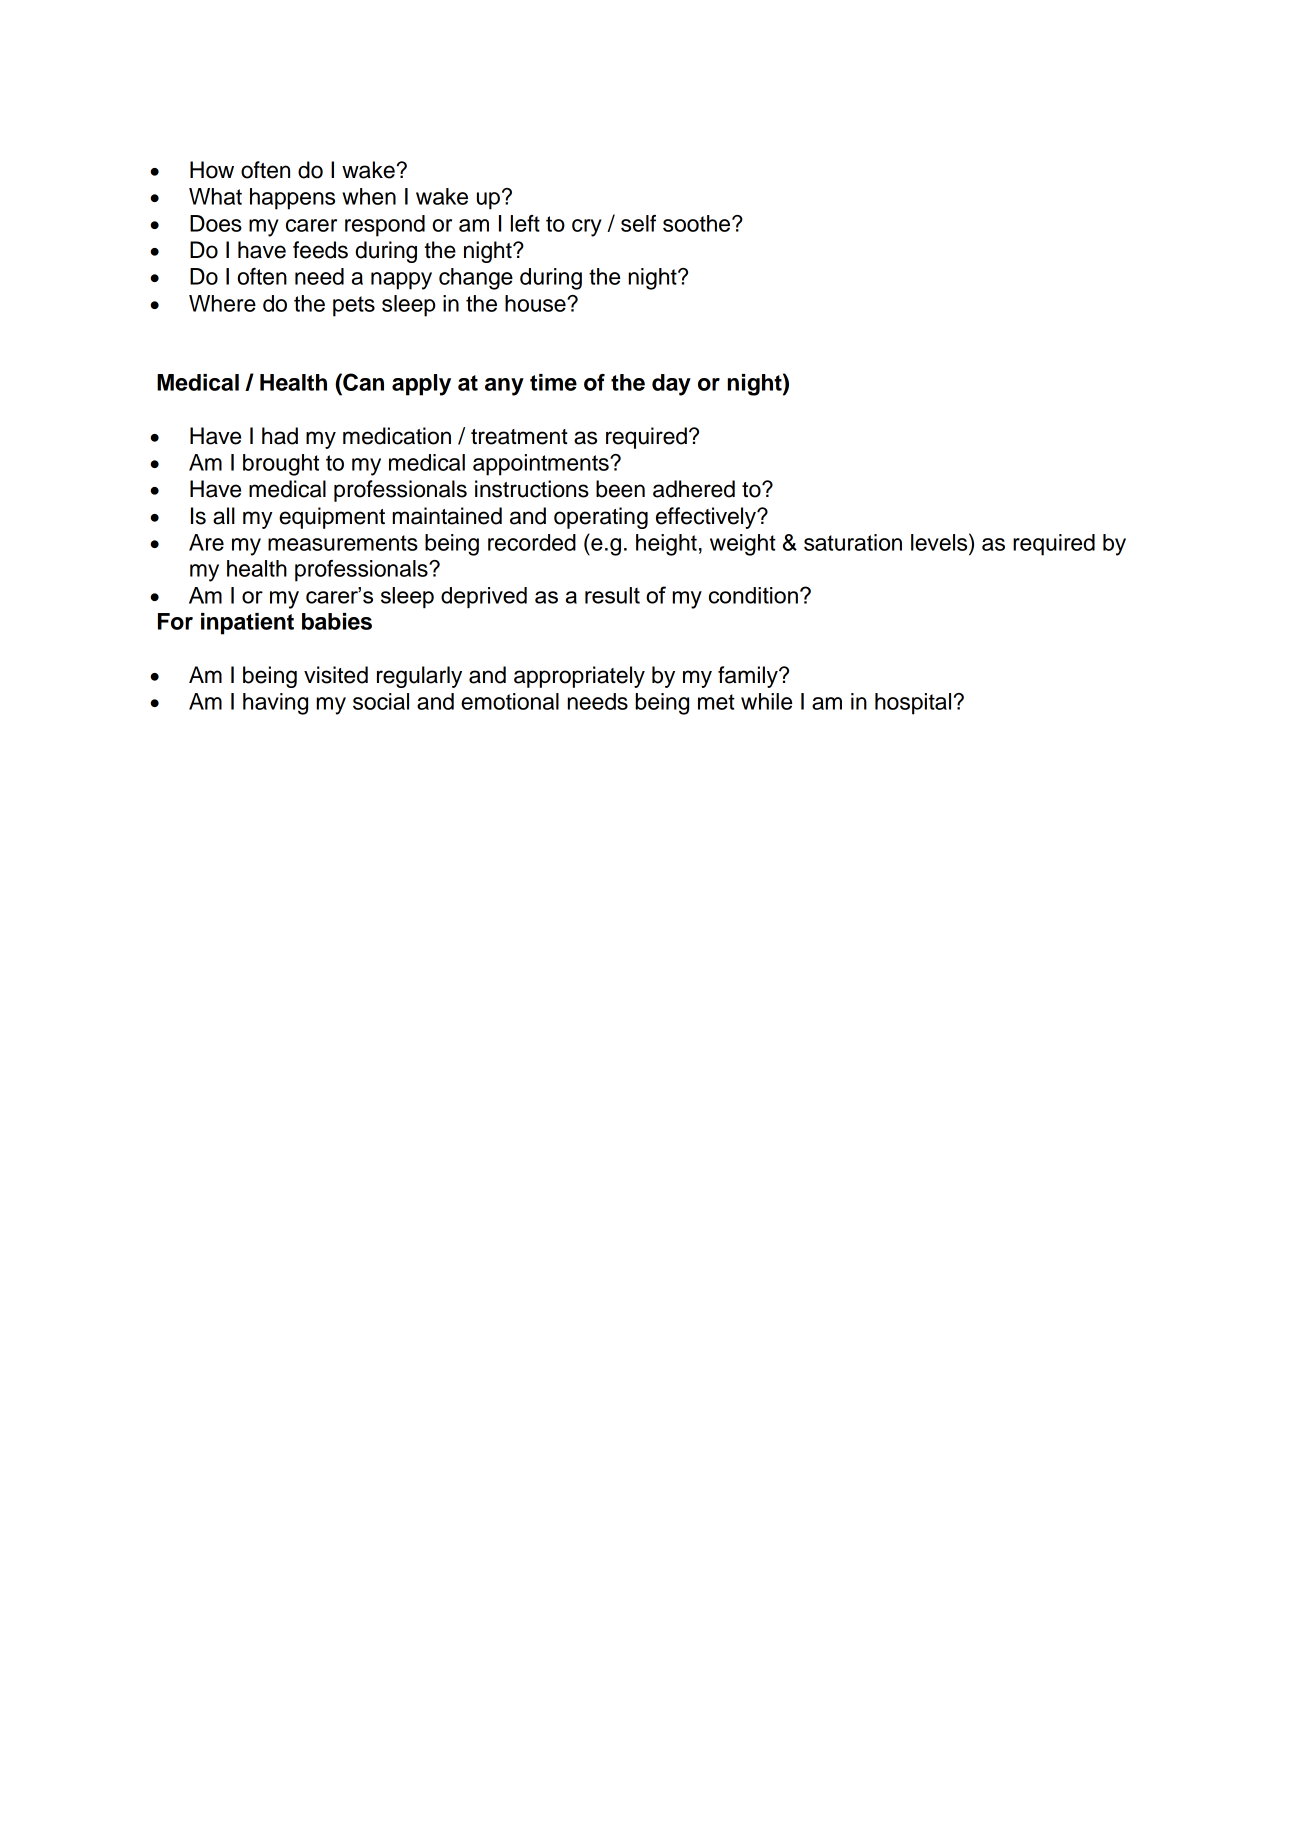 This screenshot has height=1827, width=1292. I want to click on house, so click(536, 303).
